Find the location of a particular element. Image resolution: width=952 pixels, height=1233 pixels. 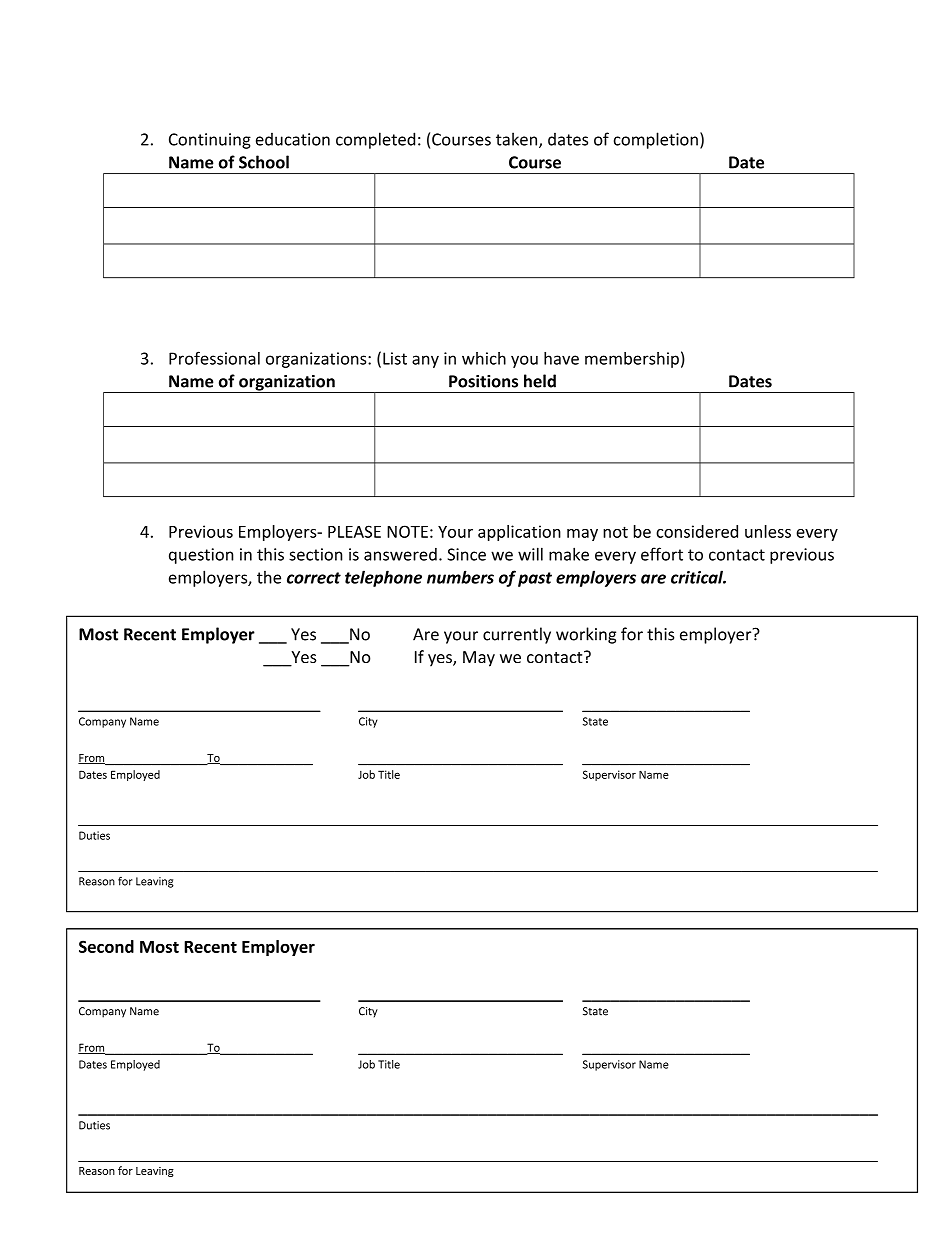

correct is located at coordinates (314, 578).
